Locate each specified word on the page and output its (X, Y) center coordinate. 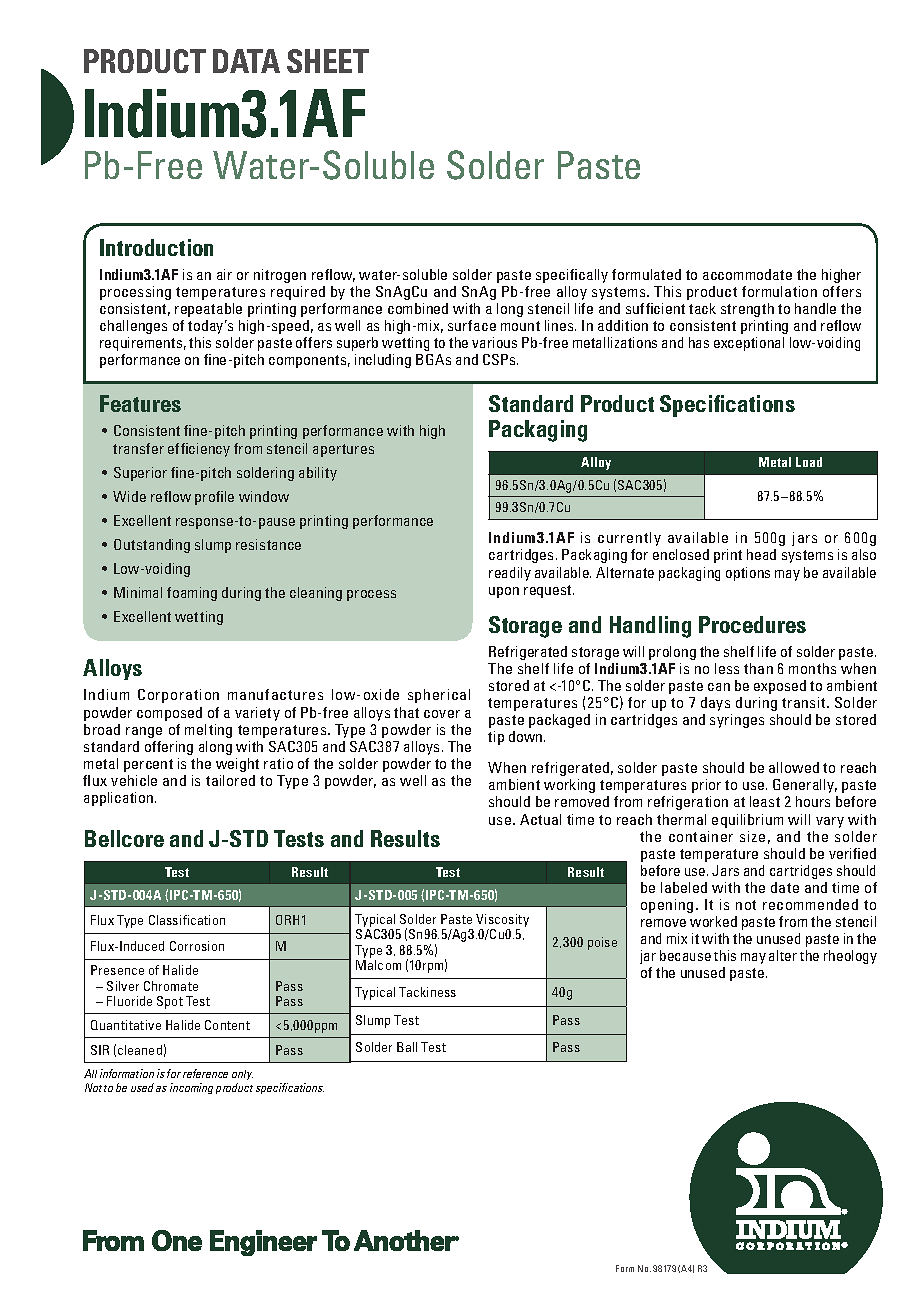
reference (205, 1073)
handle (815, 308)
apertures (343, 450)
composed (169, 714)
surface (472, 325)
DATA (246, 61)
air (224, 274)
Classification (187, 920)
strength (747, 310)
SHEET (328, 61)
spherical (439, 696)
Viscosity (502, 920)
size (752, 836)
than (758, 668)
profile (214, 498)
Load (809, 462)
